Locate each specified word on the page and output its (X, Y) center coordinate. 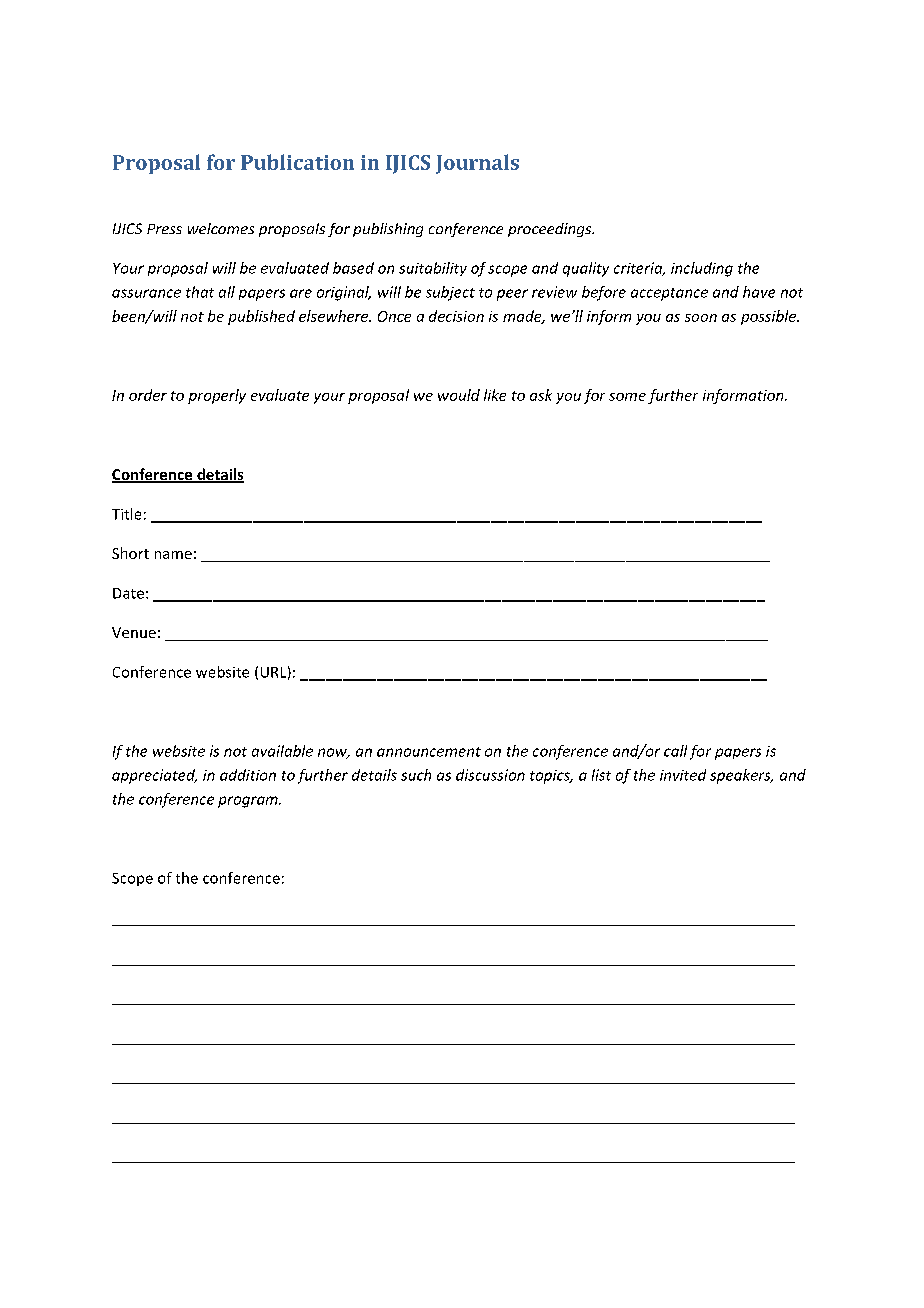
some (627, 397)
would (459, 395)
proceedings (551, 230)
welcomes (221, 228)
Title (126, 514)
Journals (477, 164)
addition (248, 775)
